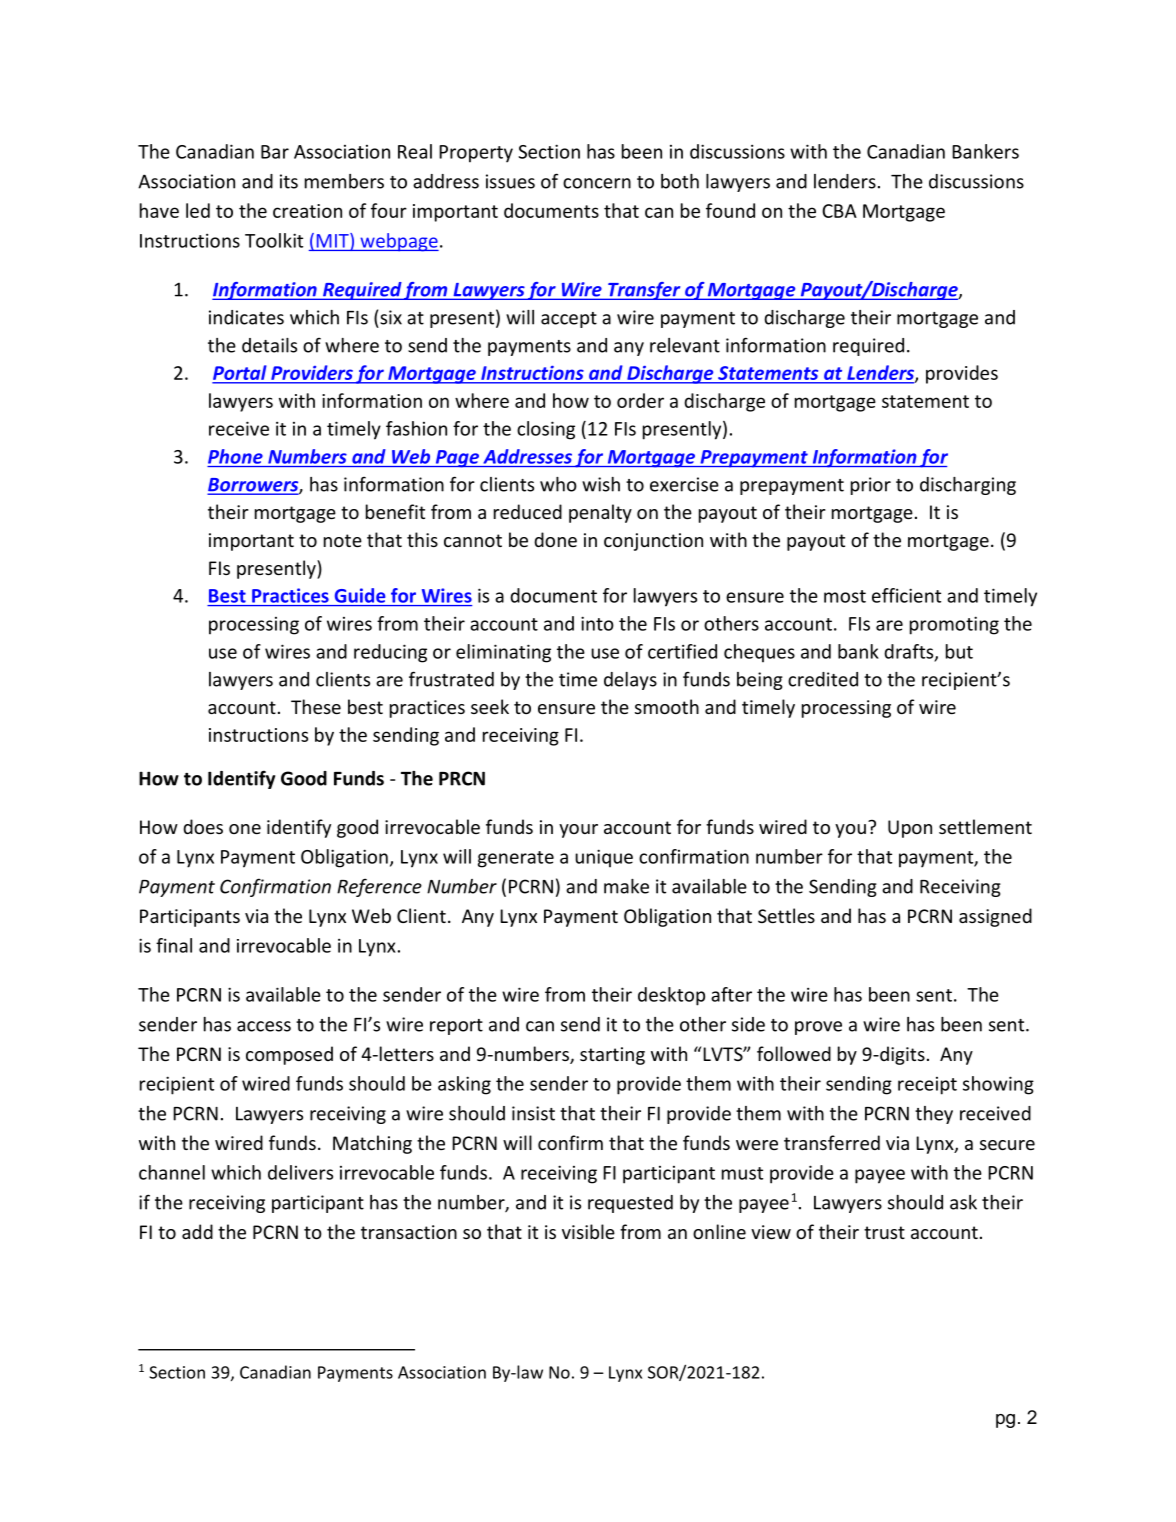 This screenshot has height=1522, width=1176. I want to click on delivers, so click(300, 1172).
